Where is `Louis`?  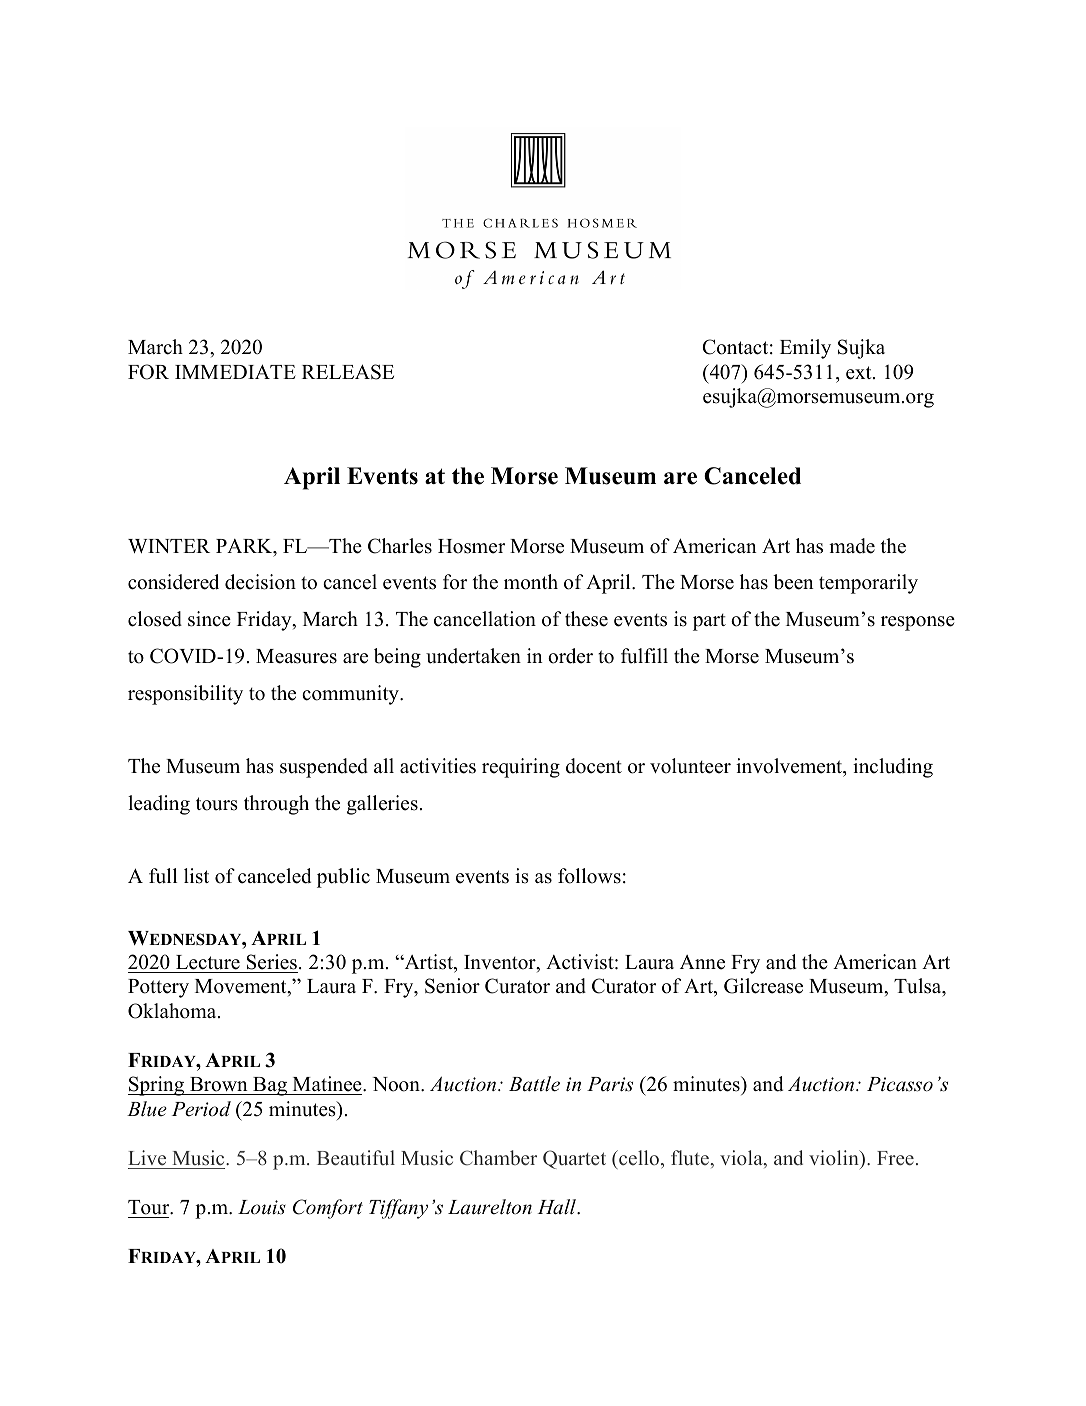 Louis is located at coordinates (262, 1207).
